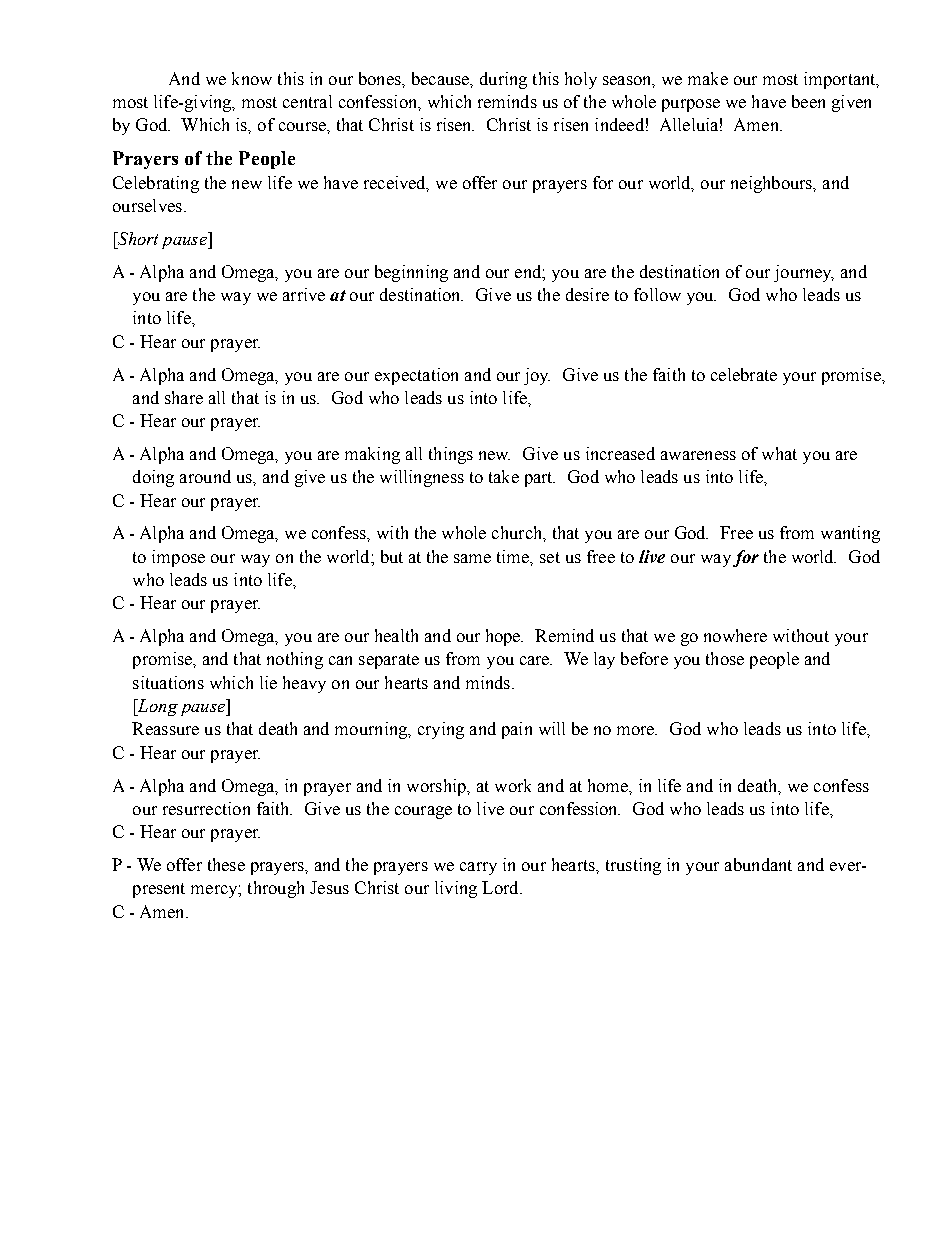 Image resolution: width=952 pixels, height=1233 pixels. What do you see at coordinates (504, 476) in the document?
I see `take` at bounding box center [504, 476].
